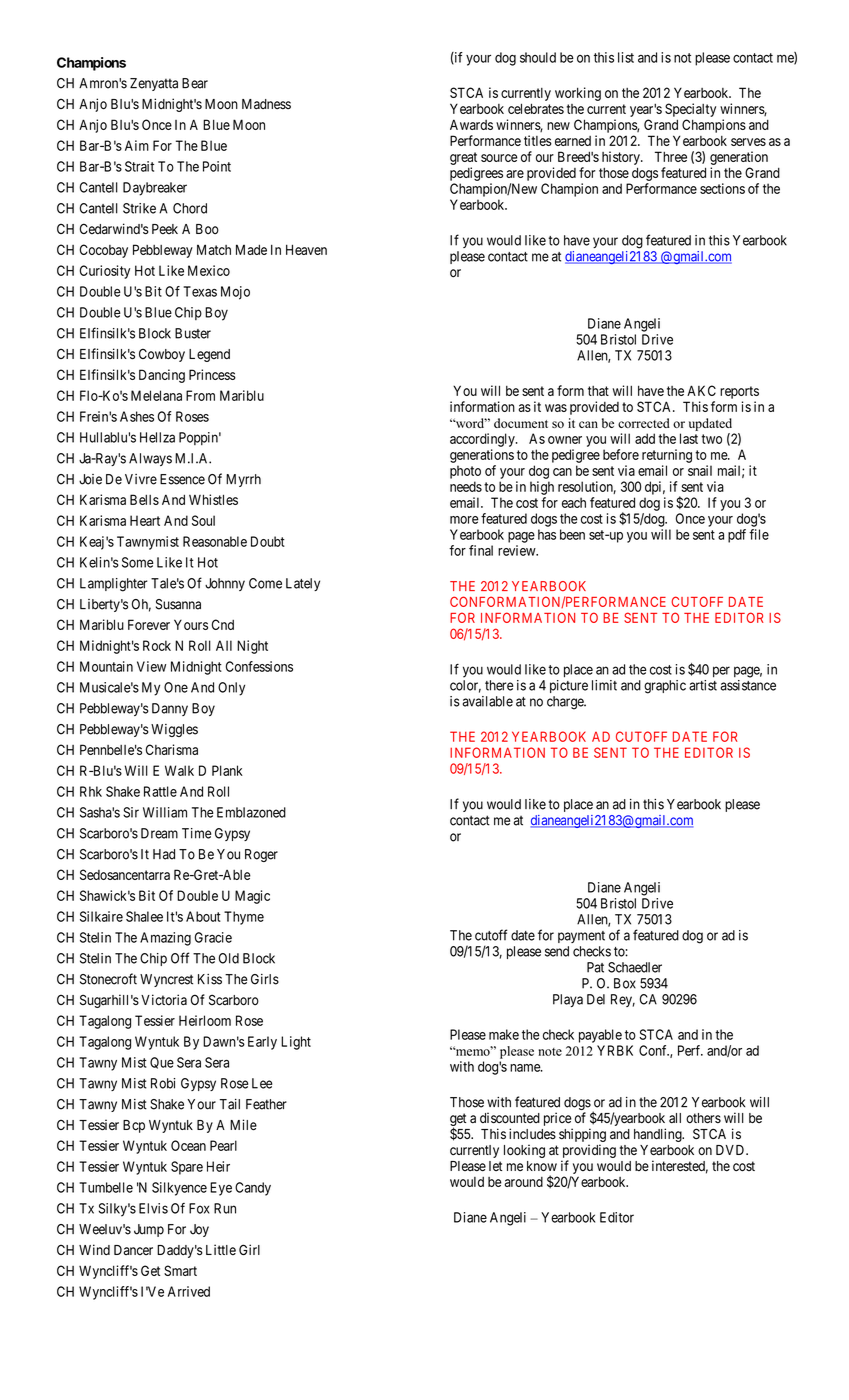 The height and width of the screenshot is (1400, 849). Describe the element at coordinates (504, 1034) in the screenshot. I see `make` at that location.
